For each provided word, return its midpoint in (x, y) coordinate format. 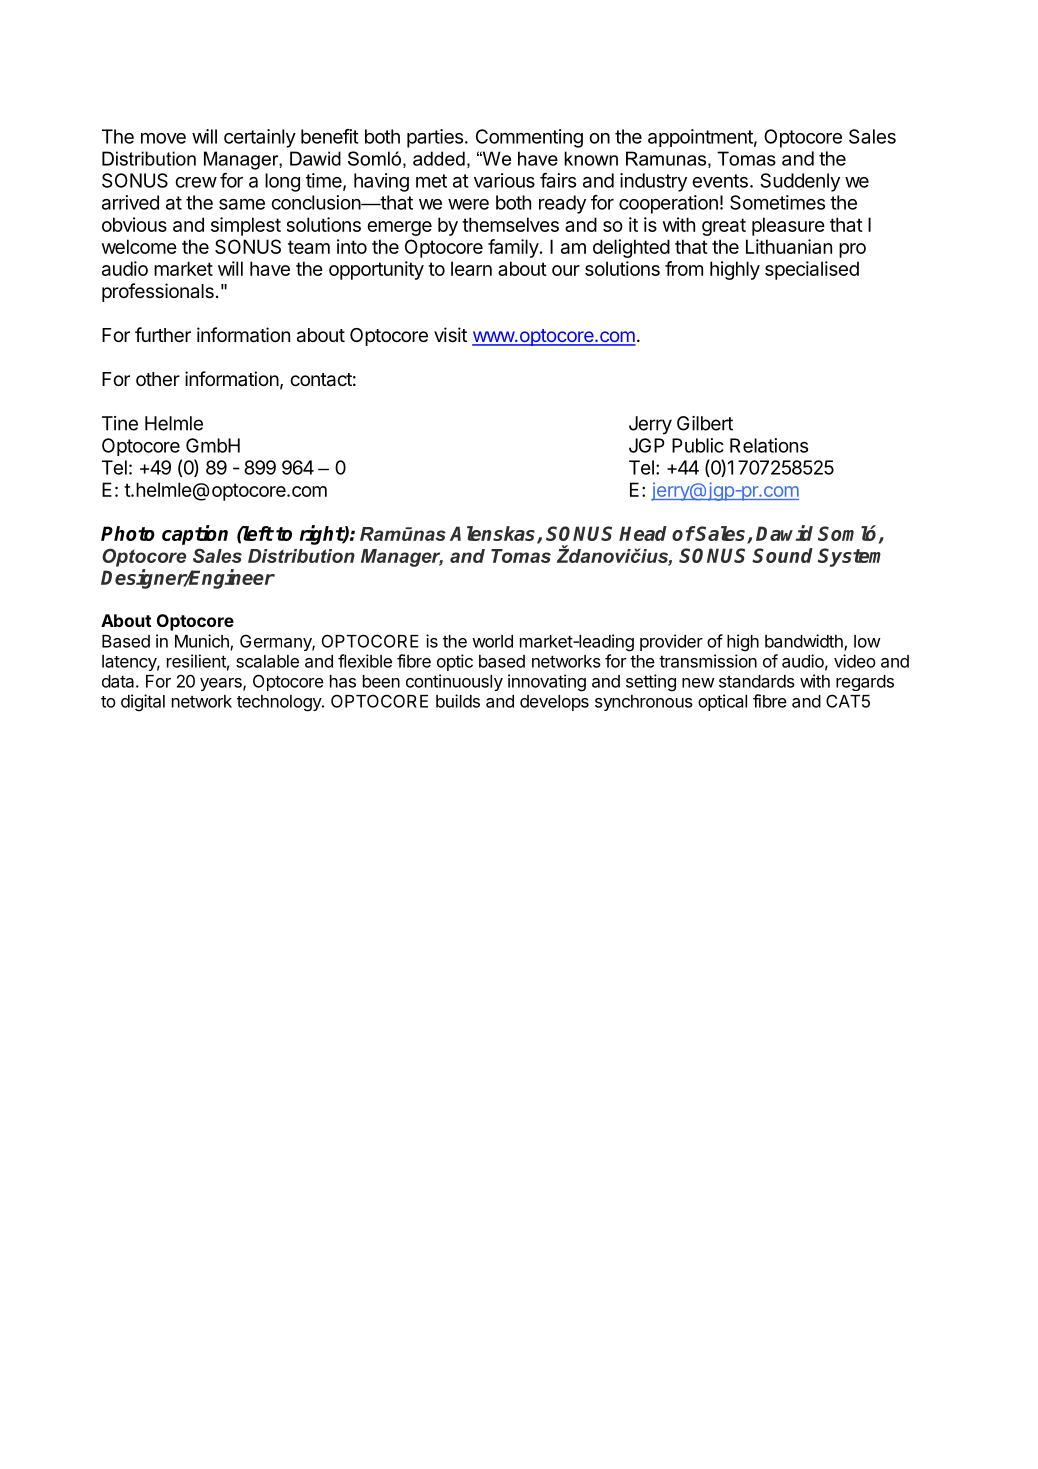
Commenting (529, 138)
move (163, 138)
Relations (769, 445)
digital (143, 703)
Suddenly (800, 182)
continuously (454, 682)
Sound (782, 555)
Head (643, 533)
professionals (158, 292)
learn (471, 268)
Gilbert (705, 423)
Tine (120, 423)
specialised (812, 270)
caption (195, 535)
